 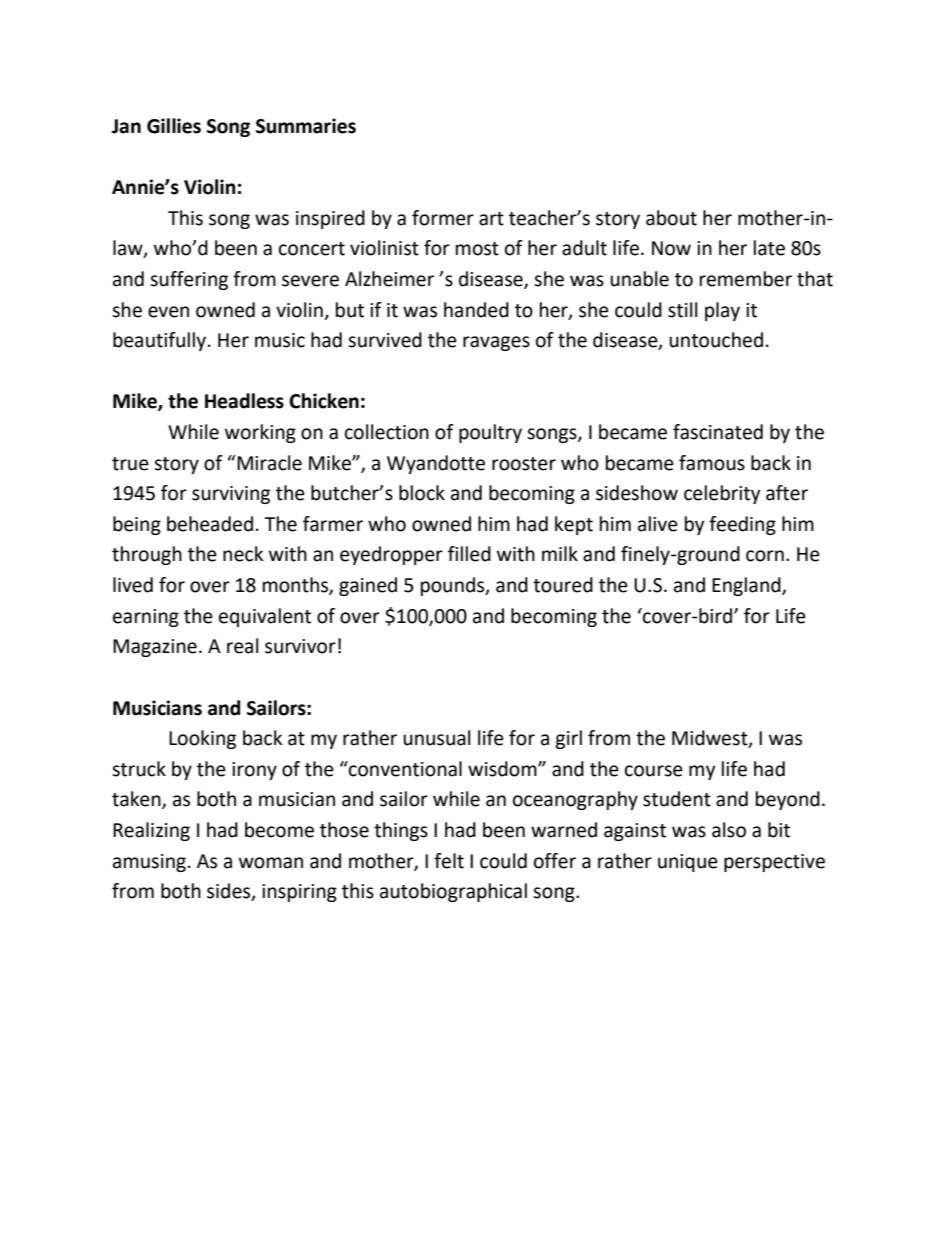 What do you see at coordinates (149, 863) in the screenshot?
I see `amusing` at bounding box center [149, 863].
